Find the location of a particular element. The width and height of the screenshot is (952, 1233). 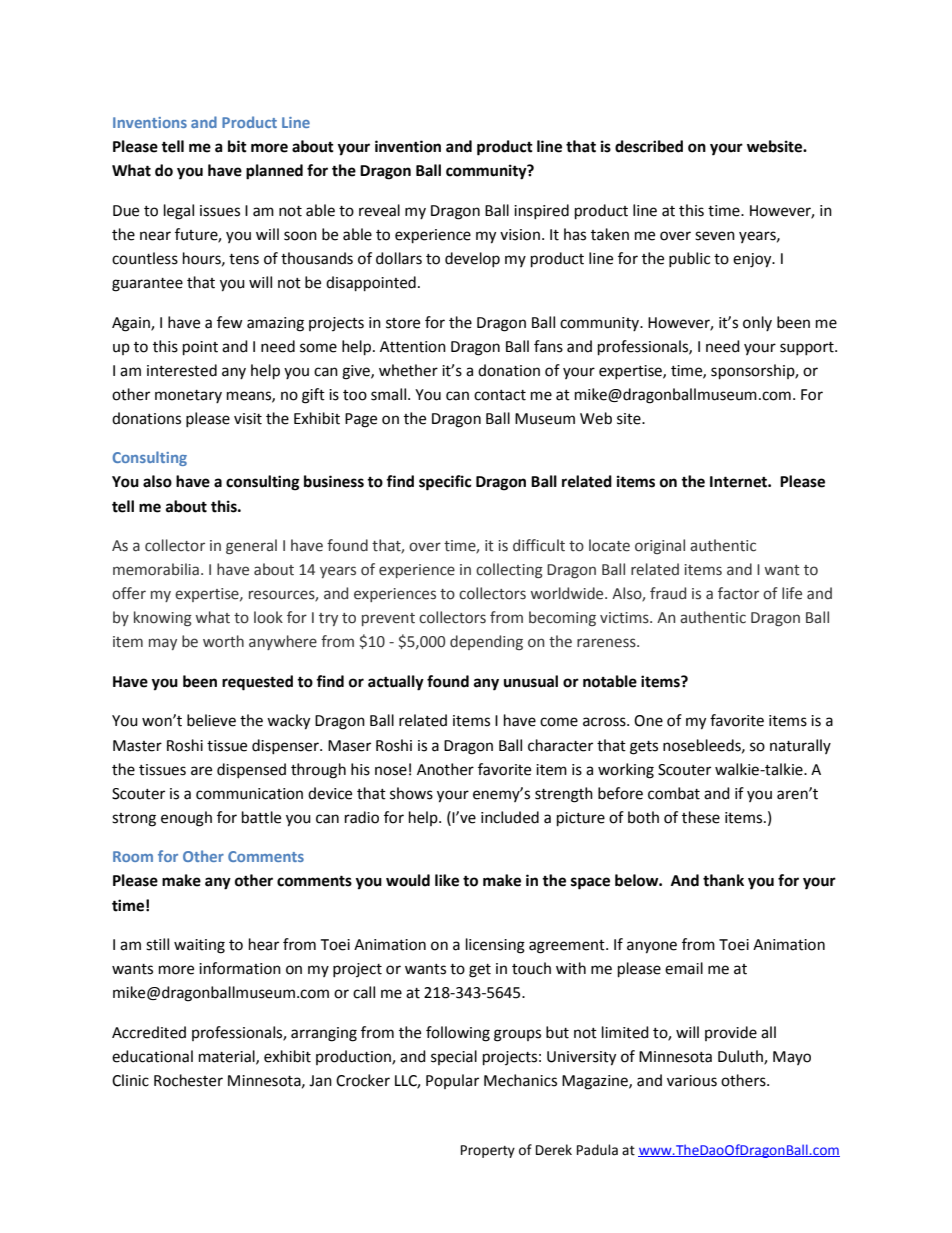

Property is located at coordinates (488, 1151).
